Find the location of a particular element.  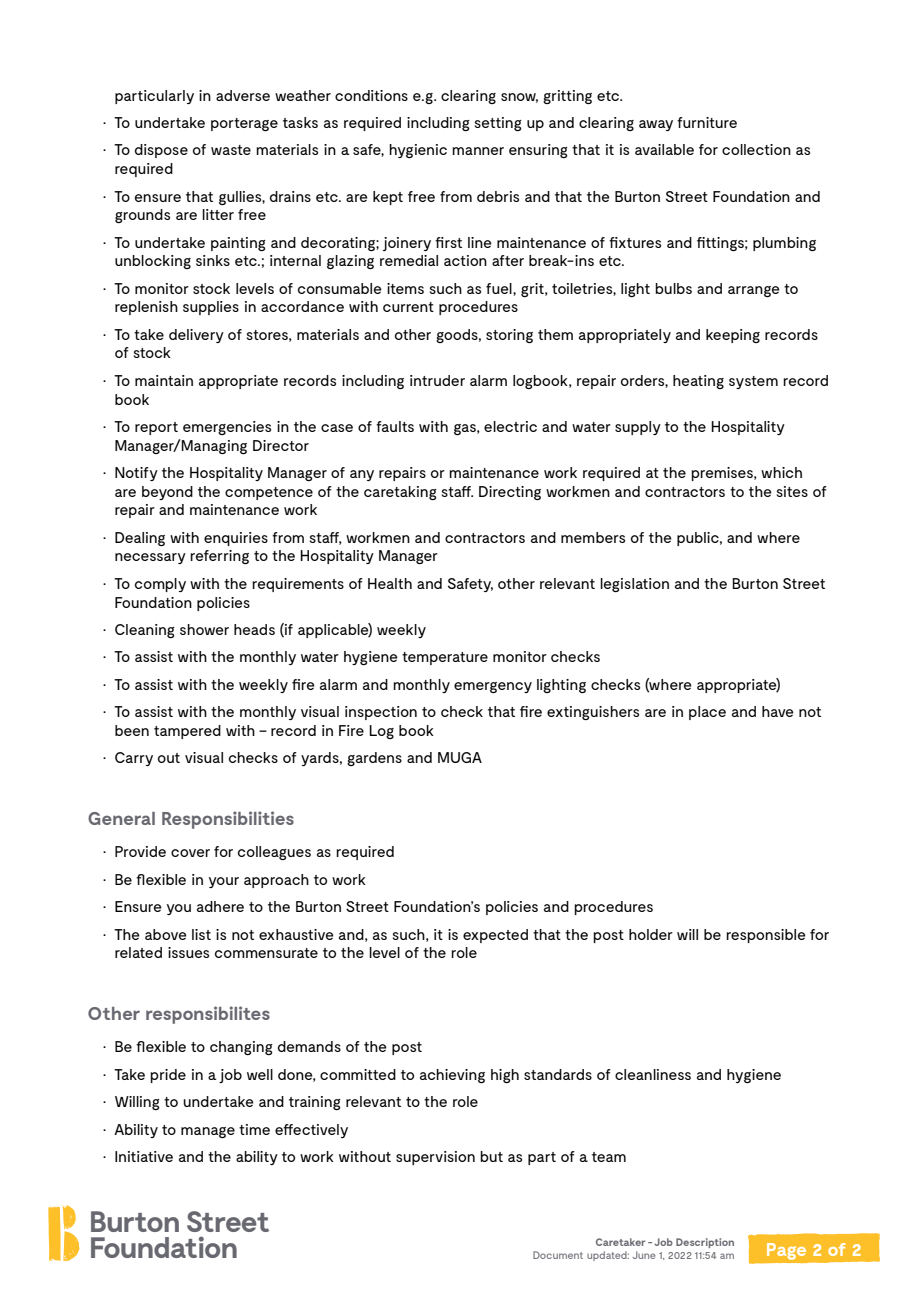

furniture is located at coordinates (707, 122).
